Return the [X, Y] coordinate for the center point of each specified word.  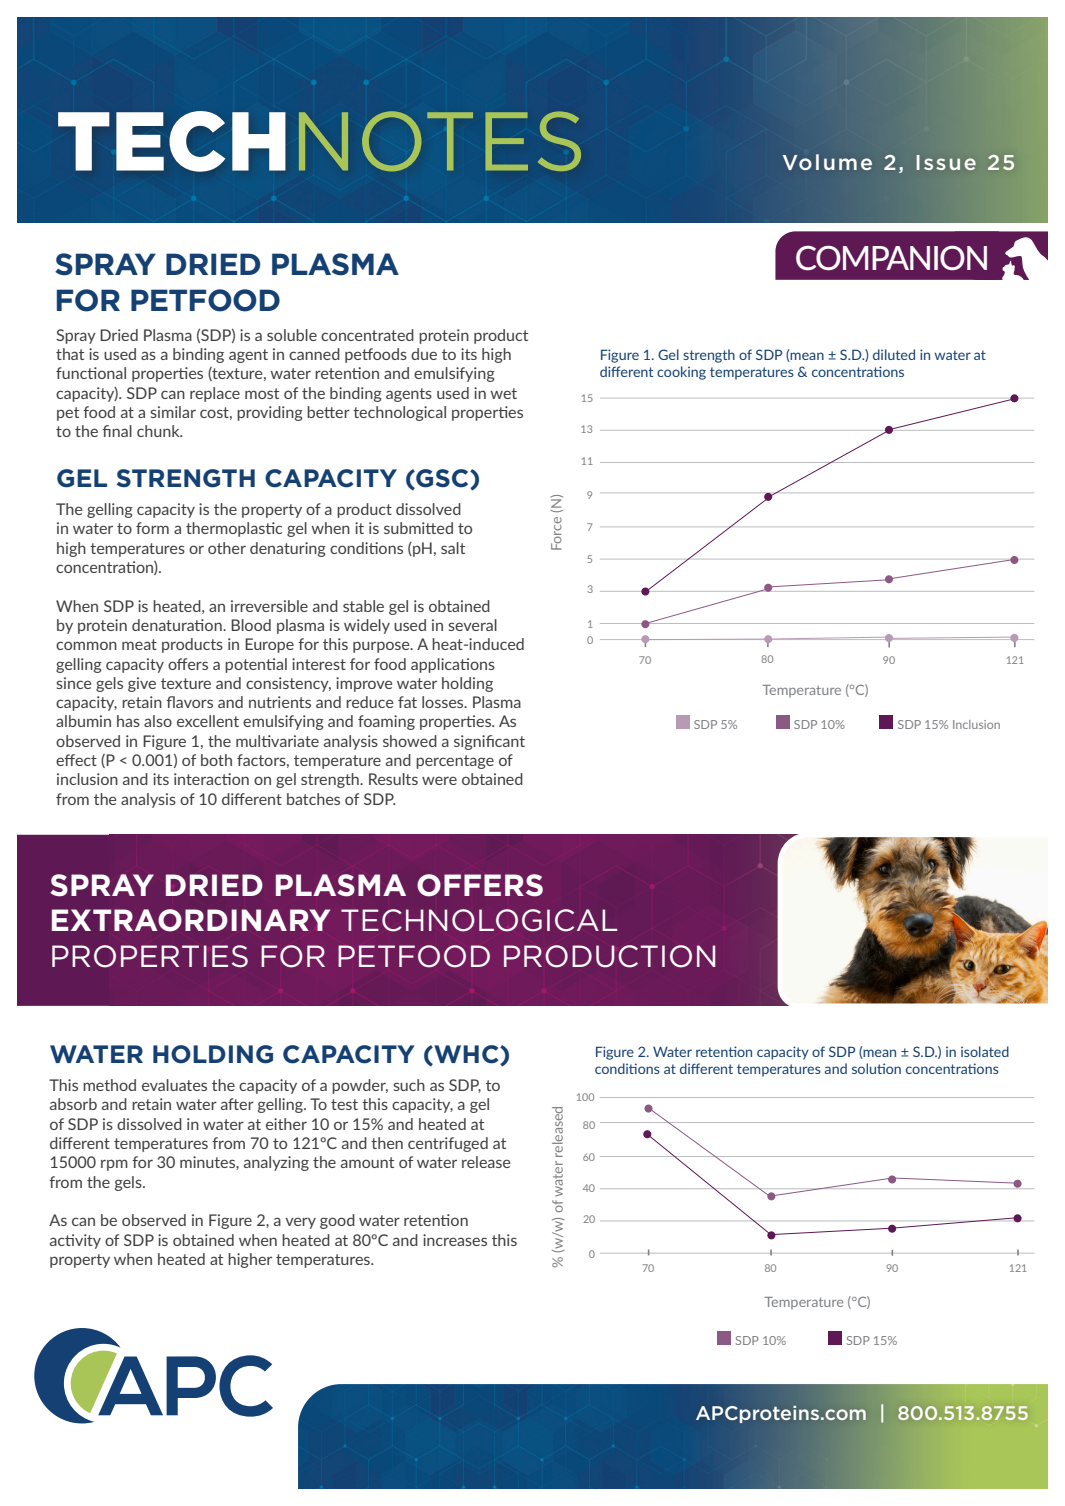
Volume [827, 162]
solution [876, 1068]
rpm [114, 1165]
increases [455, 1240]
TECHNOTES [319, 141]
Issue [946, 162]
